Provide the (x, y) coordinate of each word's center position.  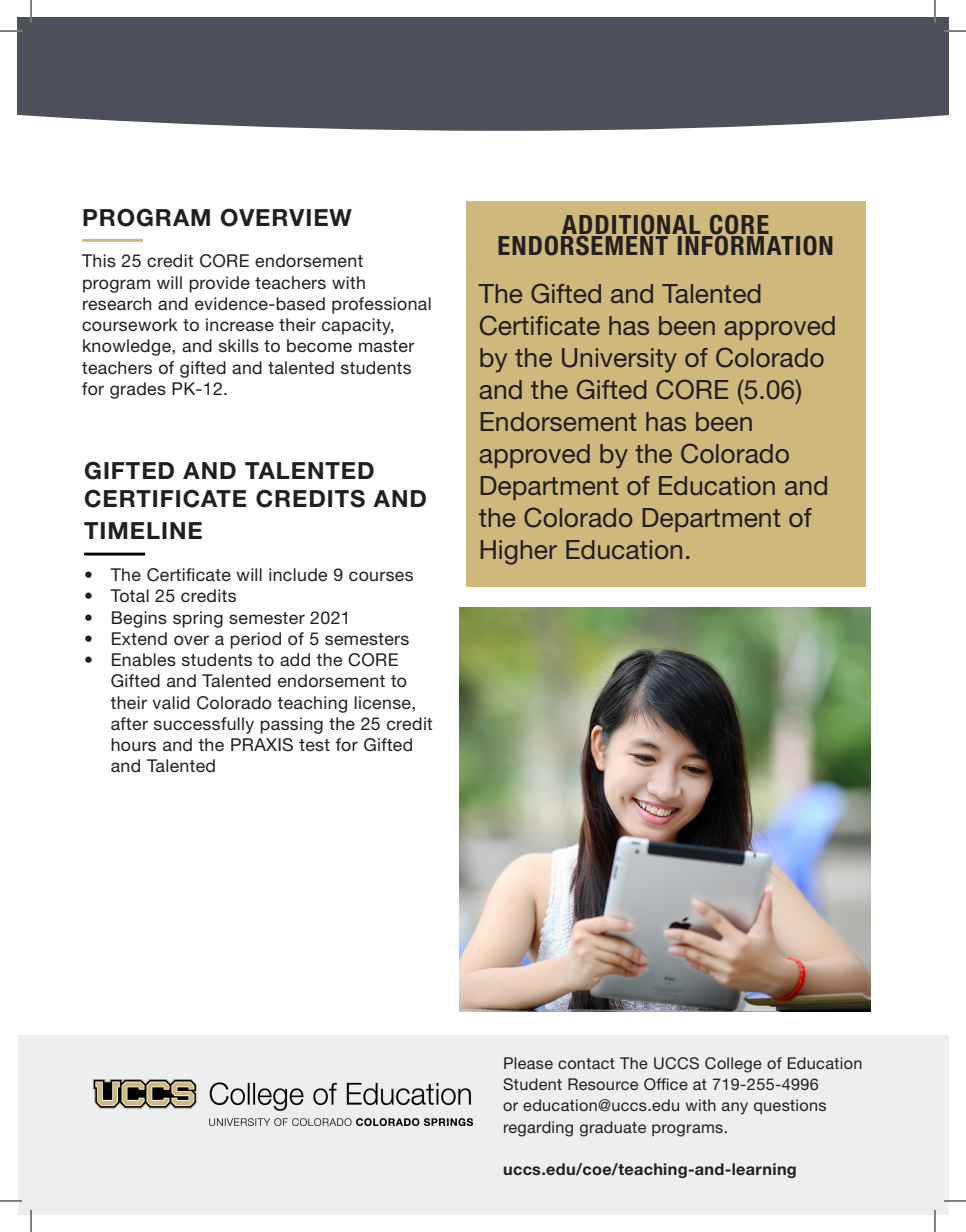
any (735, 1108)
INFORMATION (754, 244)
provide (219, 284)
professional (381, 305)
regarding (538, 1129)
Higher (519, 552)
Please (528, 1063)
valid (171, 702)
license (383, 703)
